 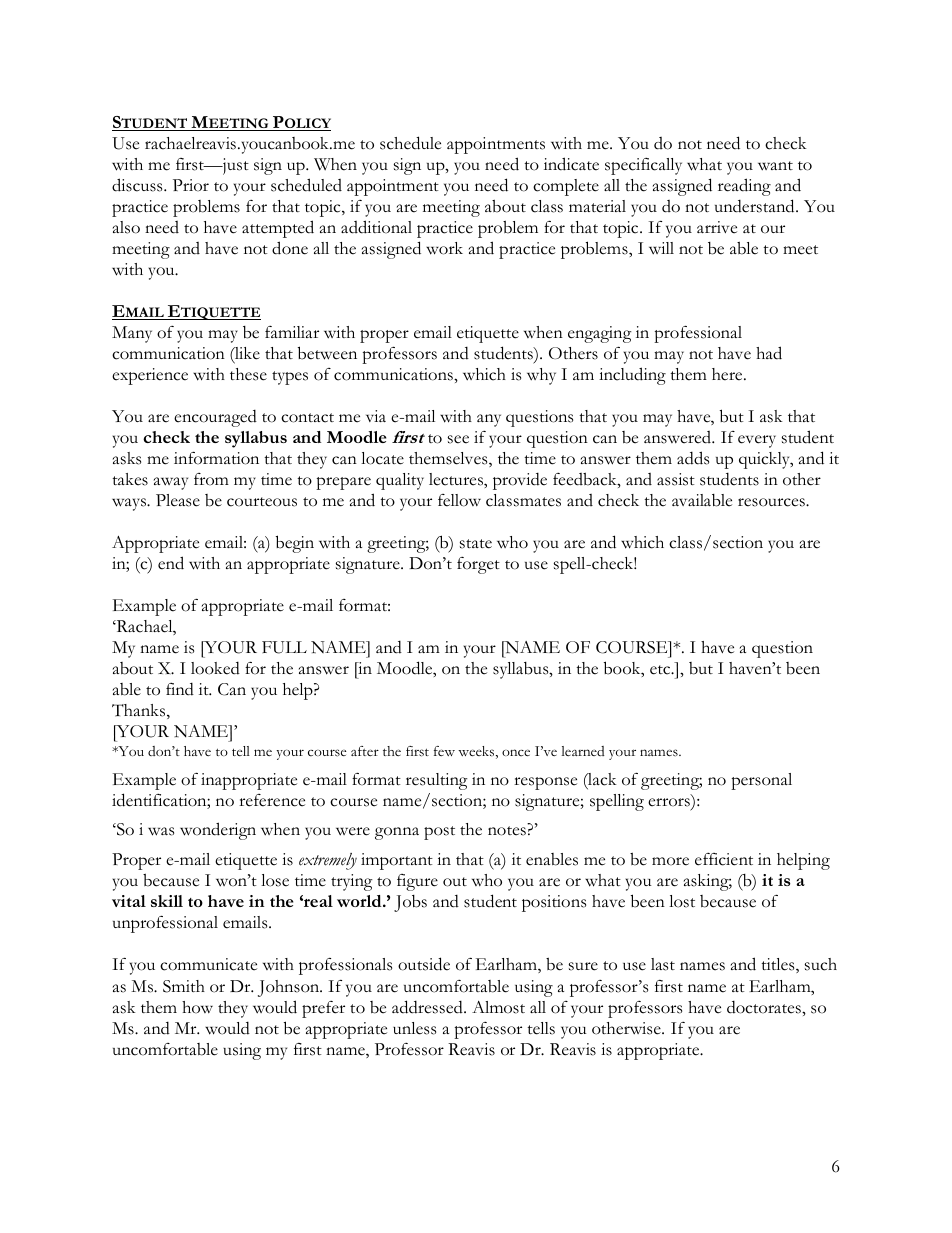 I want to click on few, so click(x=444, y=751).
